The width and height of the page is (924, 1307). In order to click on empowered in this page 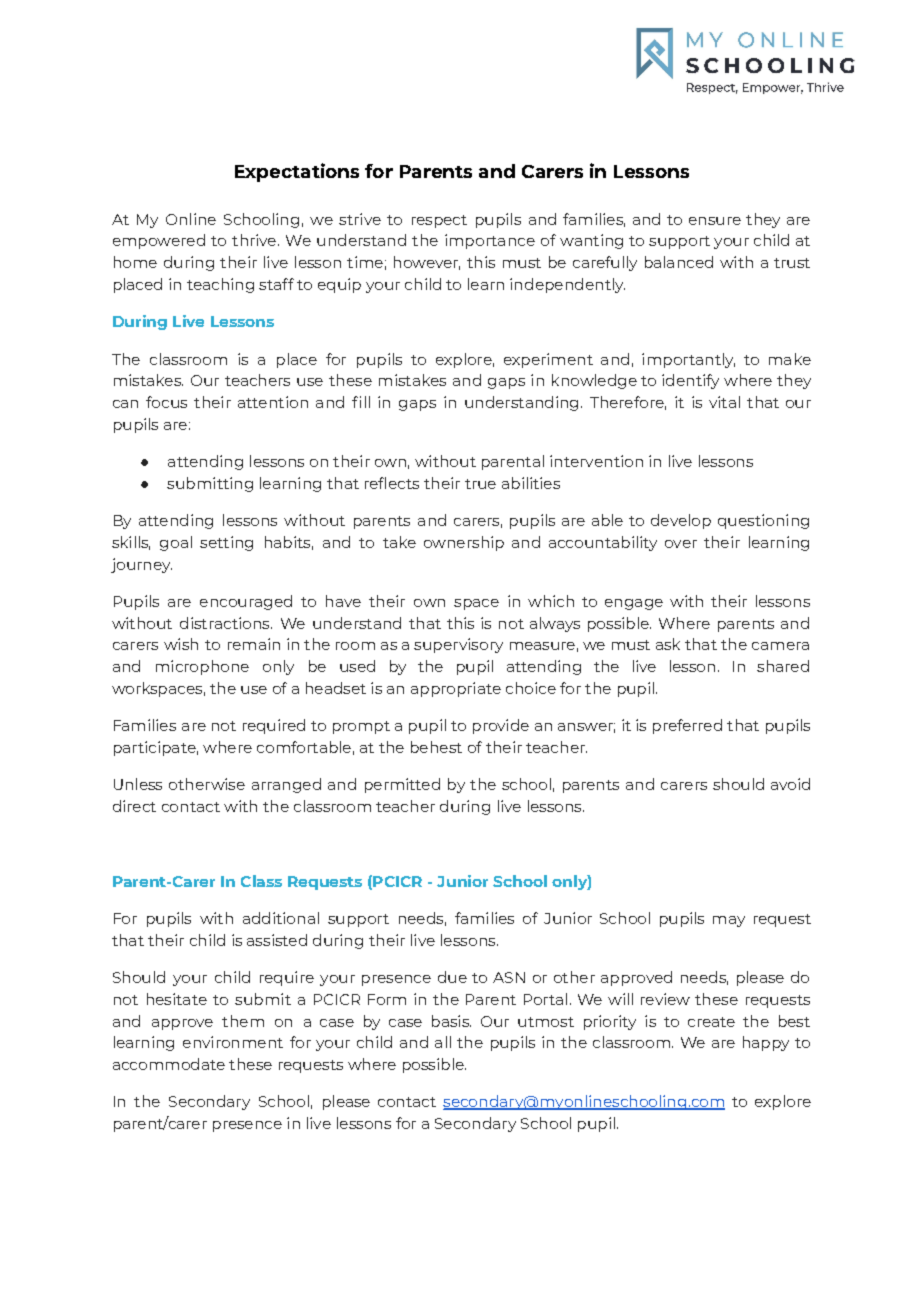, I will do `click(159, 241)`.
